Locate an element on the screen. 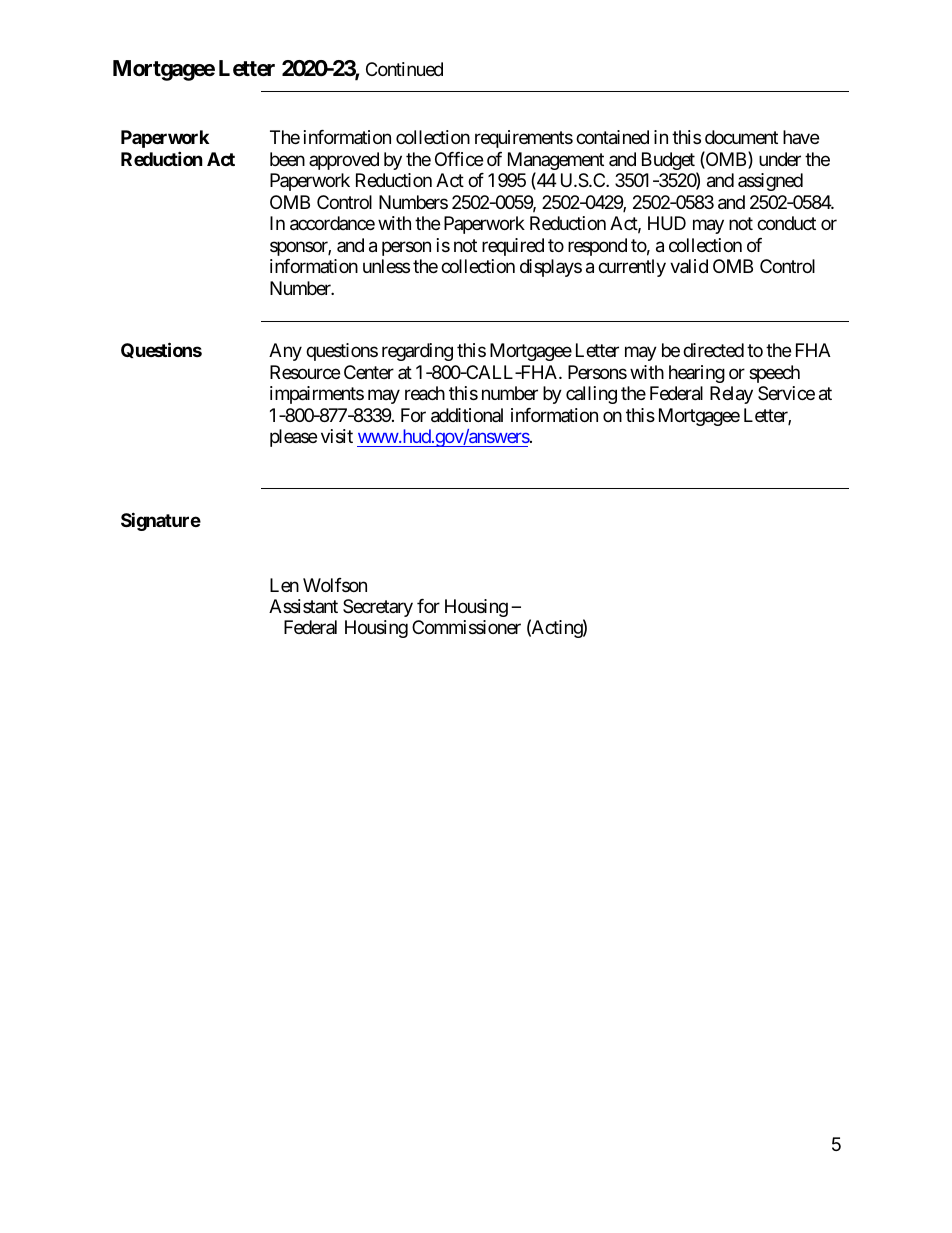 This screenshot has height=1233, width=952. requirements is located at coordinates (524, 139).
